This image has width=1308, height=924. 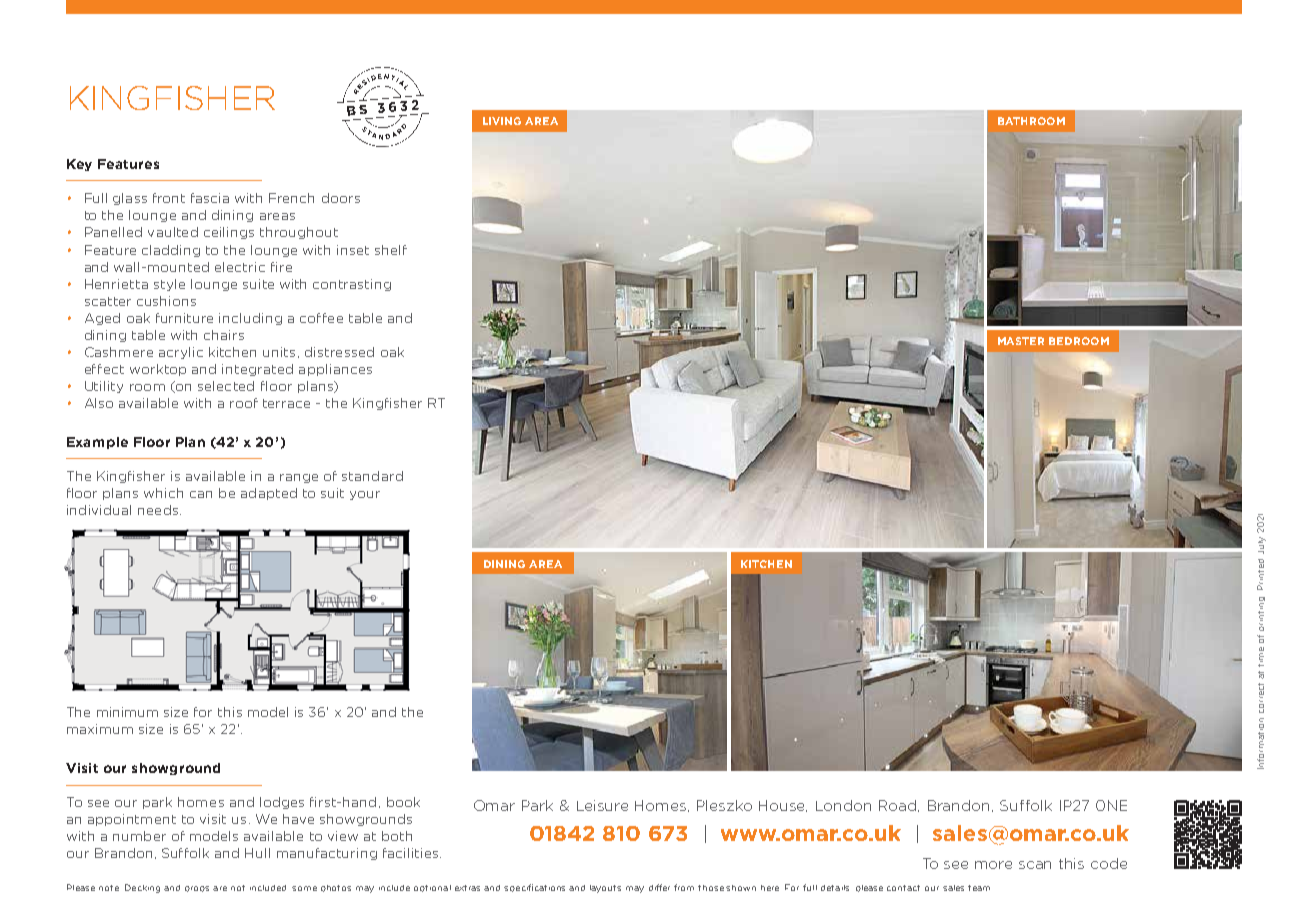 What do you see at coordinates (1021, 341) in the image?
I see `MASTER` at bounding box center [1021, 341].
